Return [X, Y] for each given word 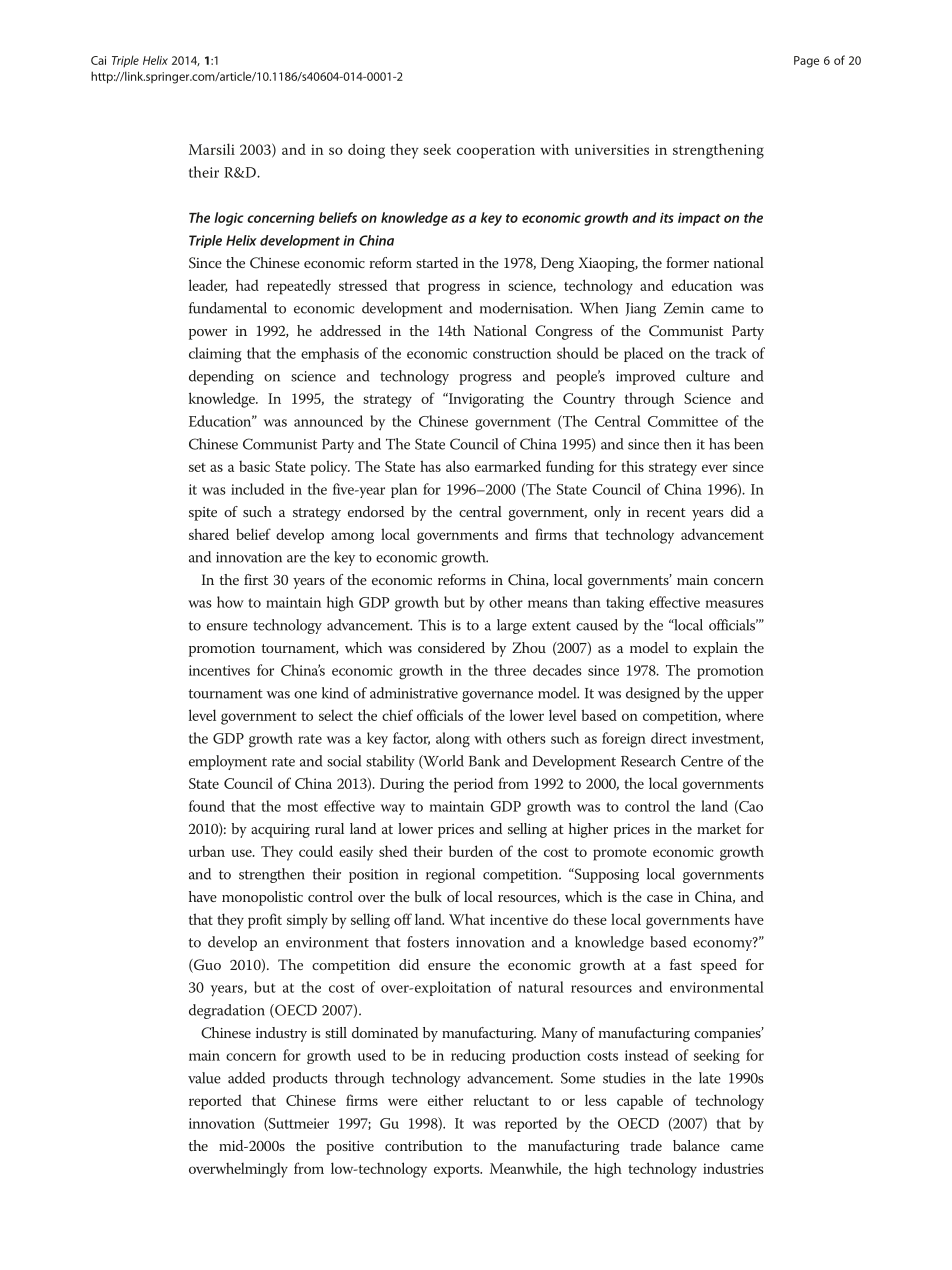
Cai [98, 60]
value [204, 1078]
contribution [424, 1145]
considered [451, 647]
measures [735, 604]
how [230, 602]
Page [806, 62]
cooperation [496, 151]
